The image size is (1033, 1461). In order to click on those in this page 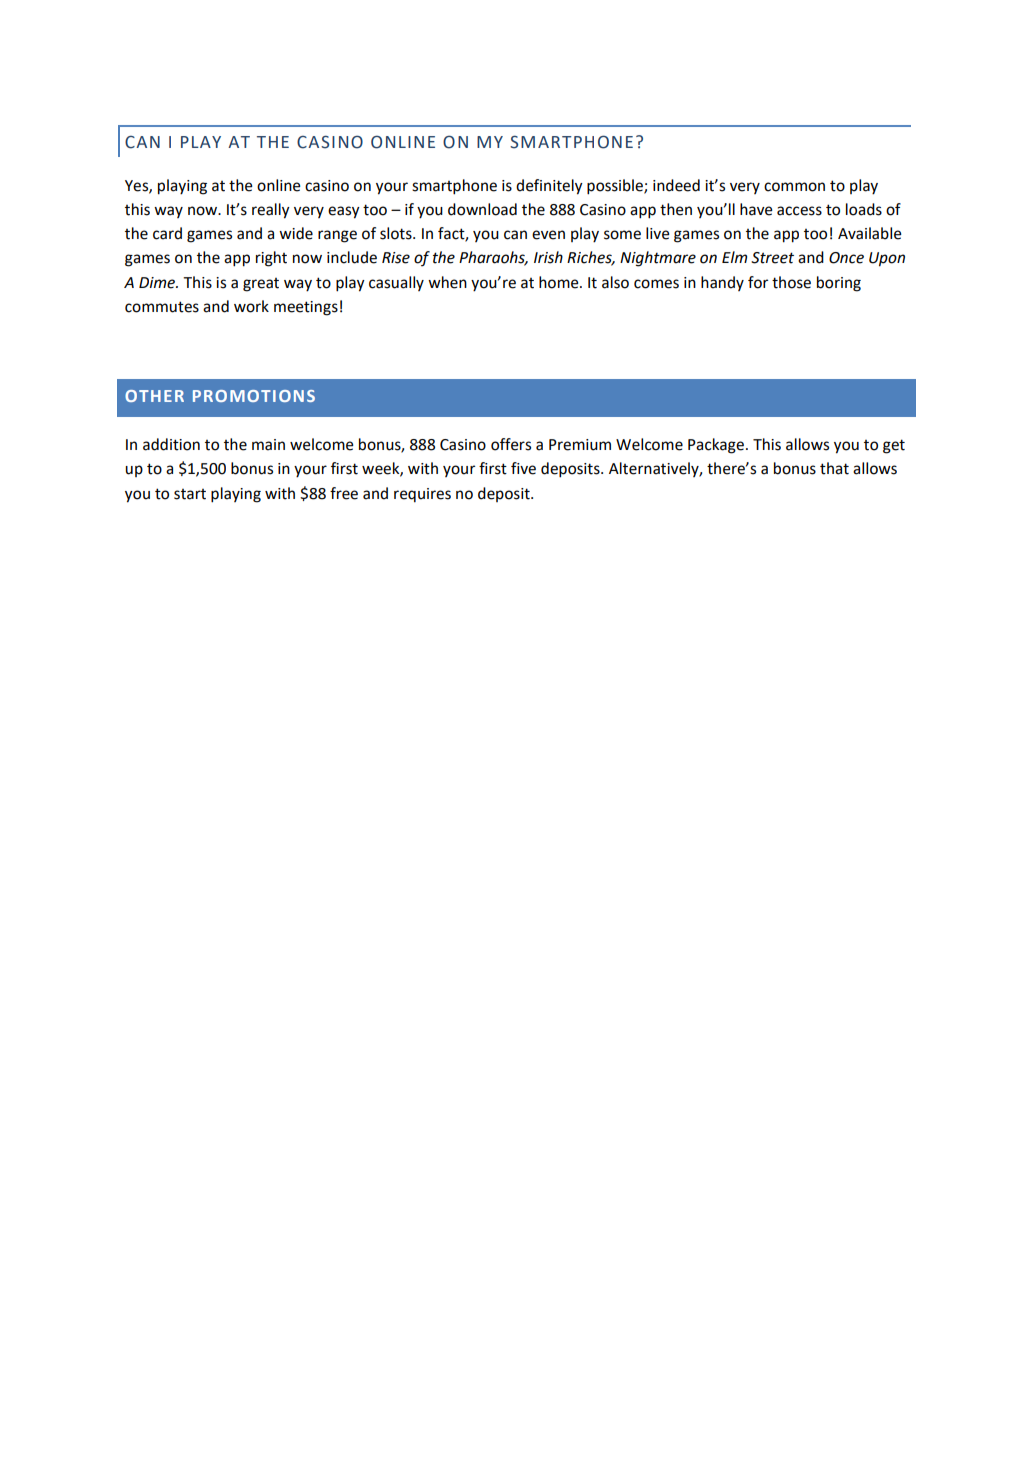, I will do `click(791, 282)`.
